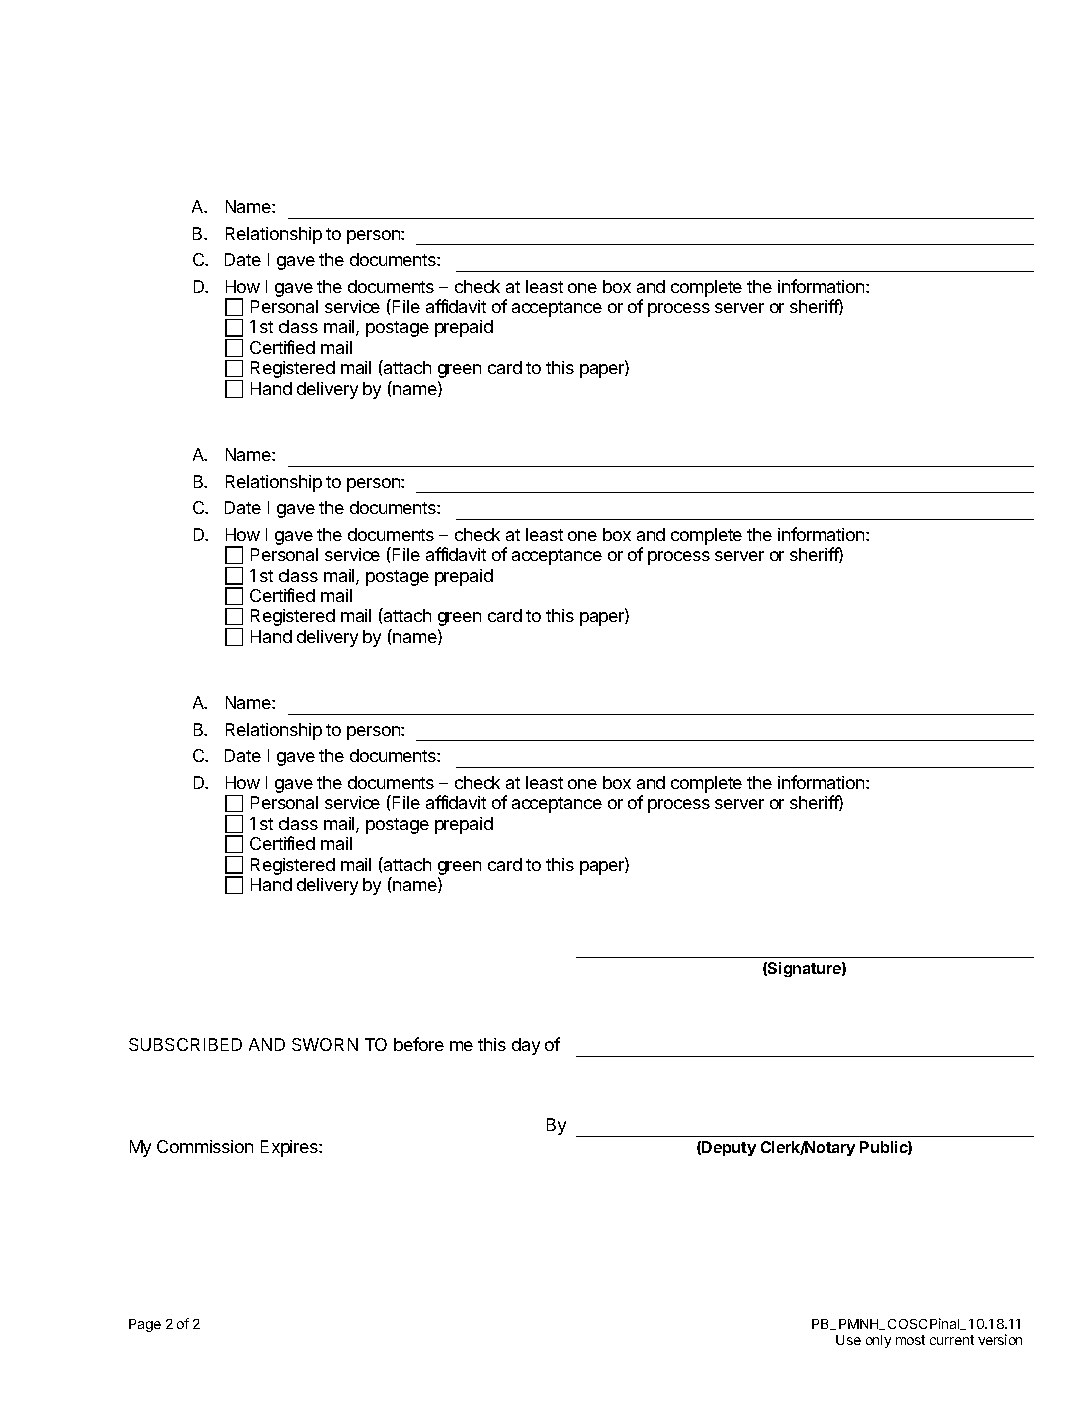 The width and height of the document is (1088, 1408). What do you see at coordinates (205, 1146) in the document?
I see `Commission` at bounding box center [205, 1146].
